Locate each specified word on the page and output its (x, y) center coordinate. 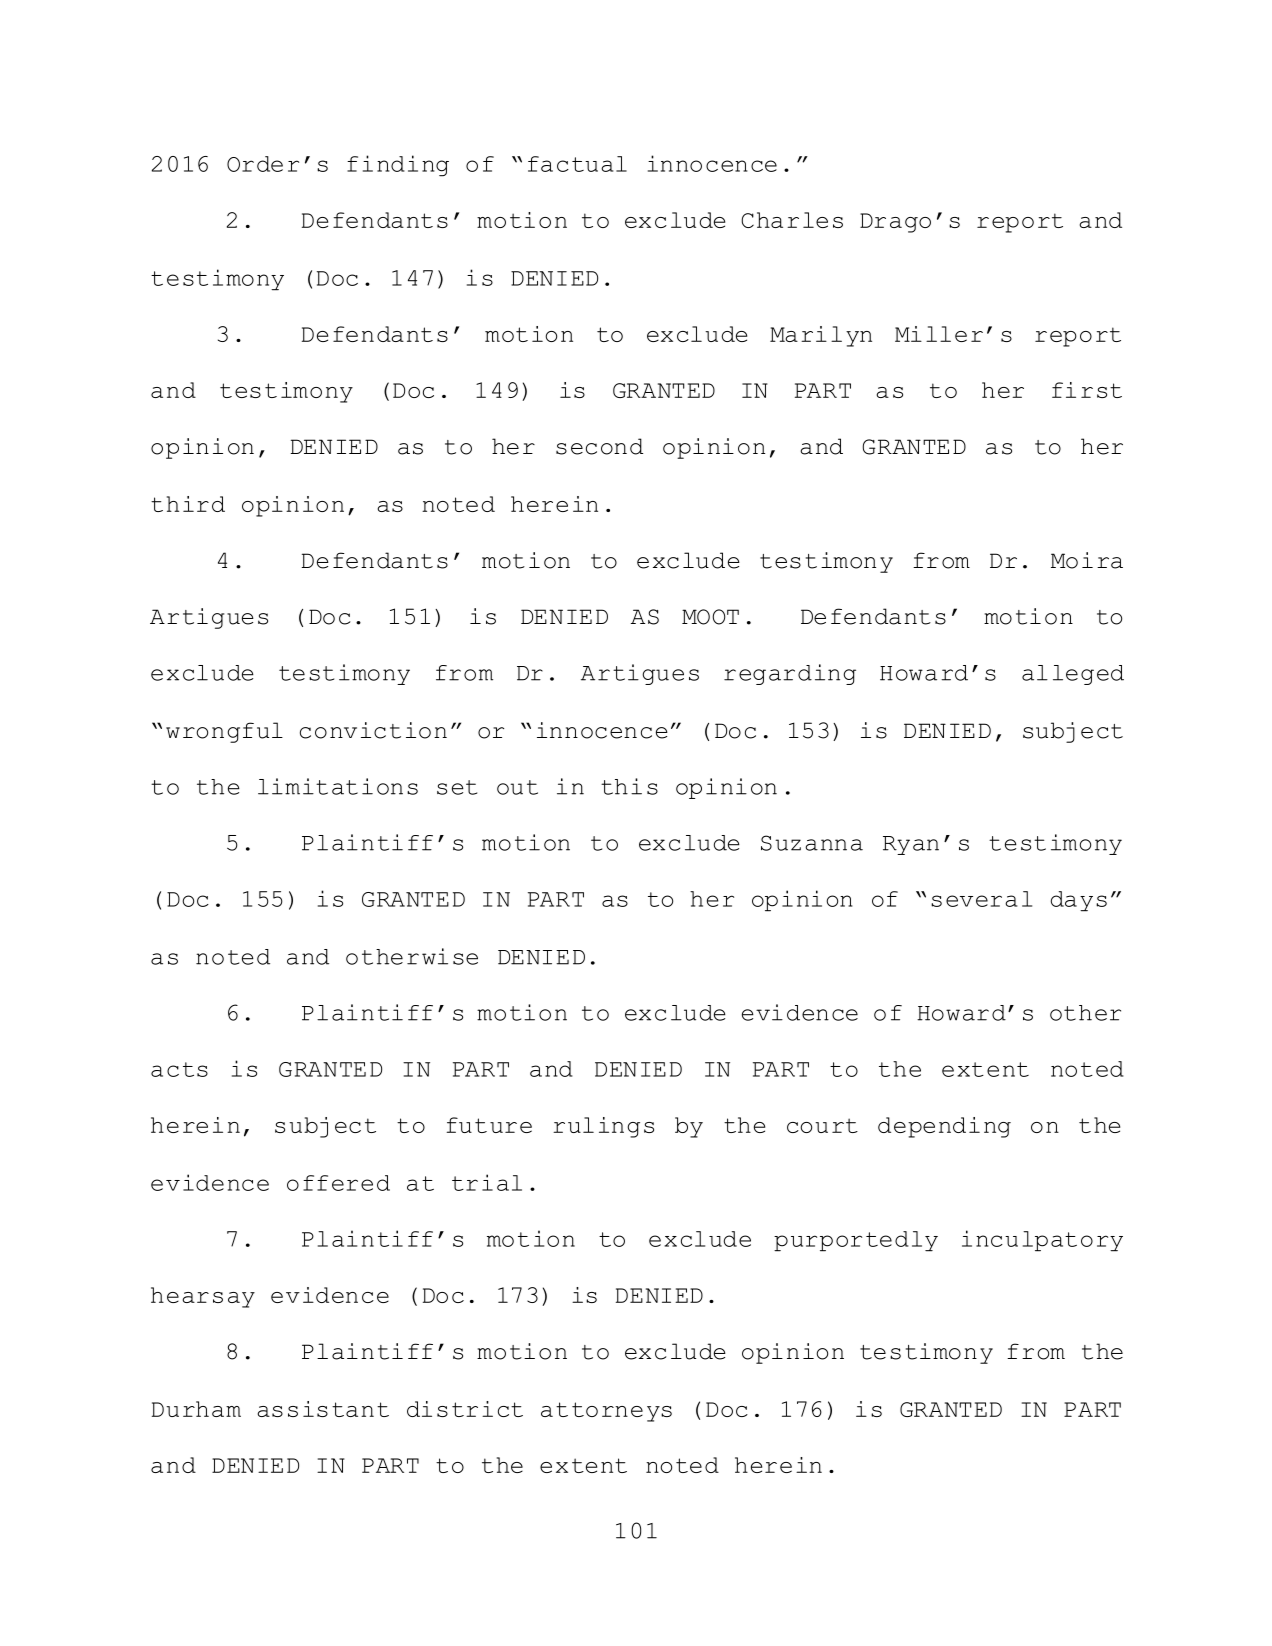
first (1087, 390)
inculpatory (1042, 1241)
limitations (338, 786)
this (629, 786)
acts (179, 1069)
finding (398, 166)
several (981, 899)
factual (577, 164)
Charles (792, 220)
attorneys (606, 1412)
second (599, 446)
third (188, 504)
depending (944, 1127)
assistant (323, 1409)
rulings (603, 1127)
